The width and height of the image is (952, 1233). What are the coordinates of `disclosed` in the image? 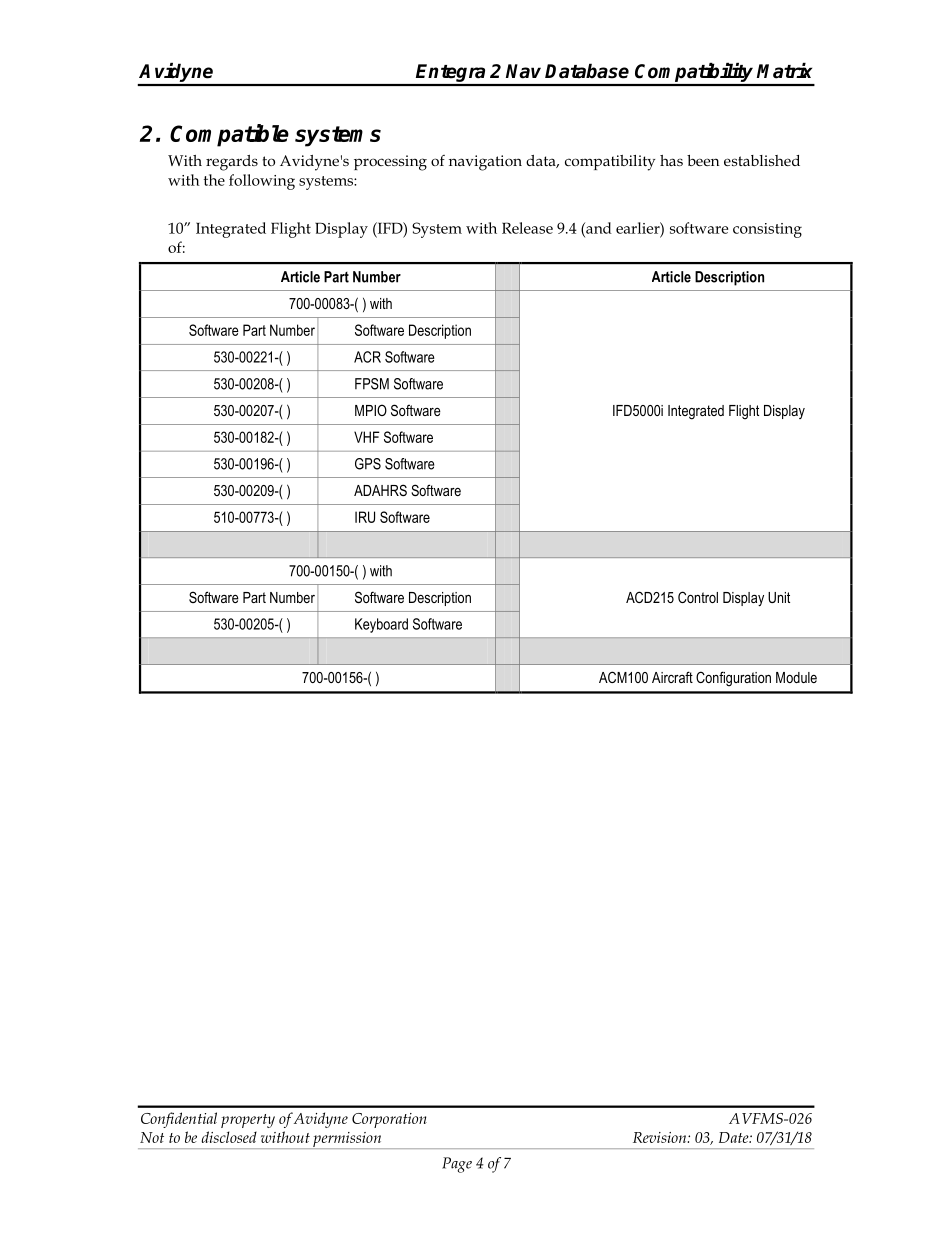 It's located at (229, 1137).
